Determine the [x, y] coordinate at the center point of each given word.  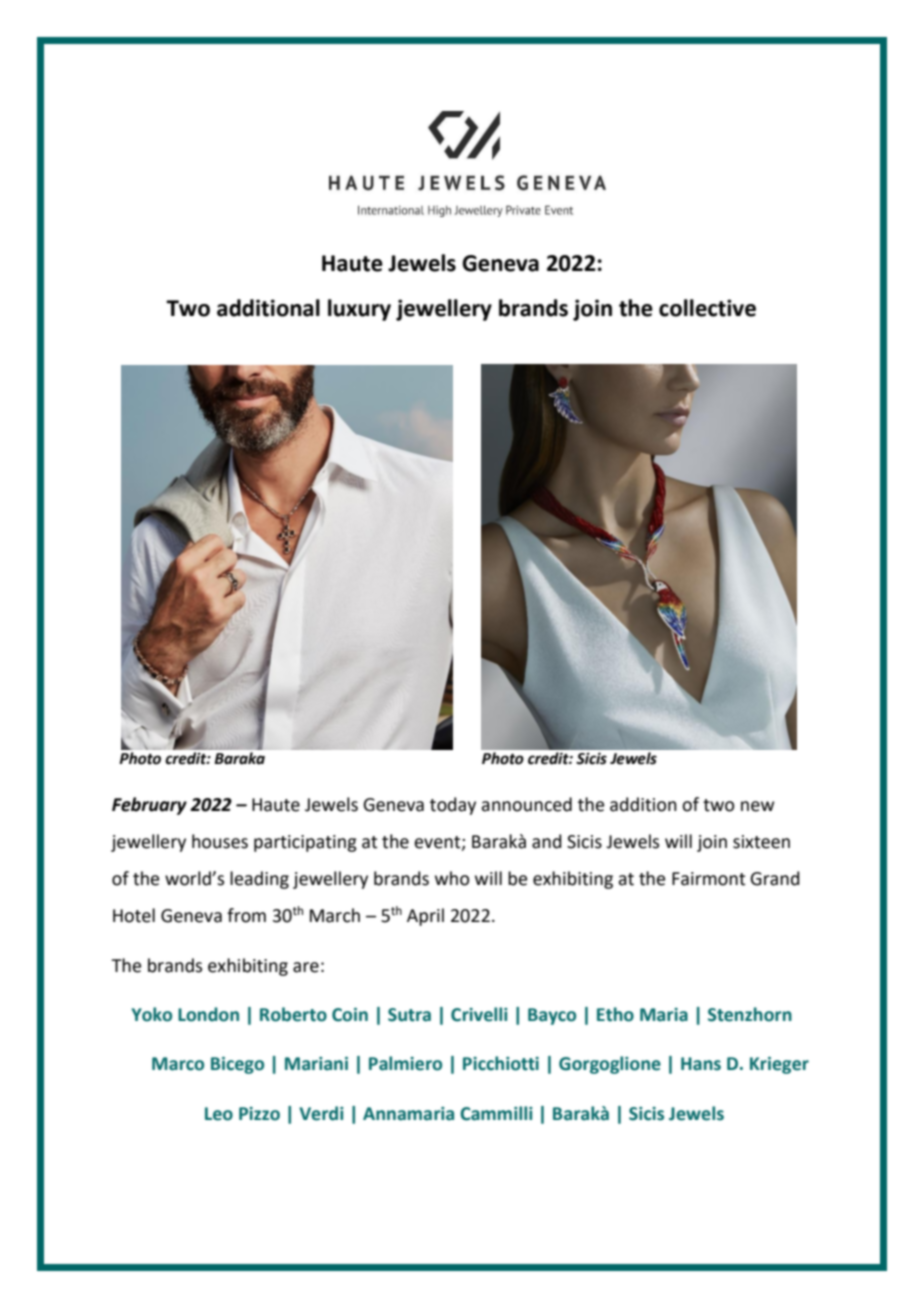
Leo [219, 1114]
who [452, 878]
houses [220, 841]
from [246, 915]
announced [526, 804]
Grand [775, 878]
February [149, 806]
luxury [359, 310]
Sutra [409, 1015]
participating [305, 843]
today [453, 806]
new [757, 806]
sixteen [761, 842]
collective [707, 308]
